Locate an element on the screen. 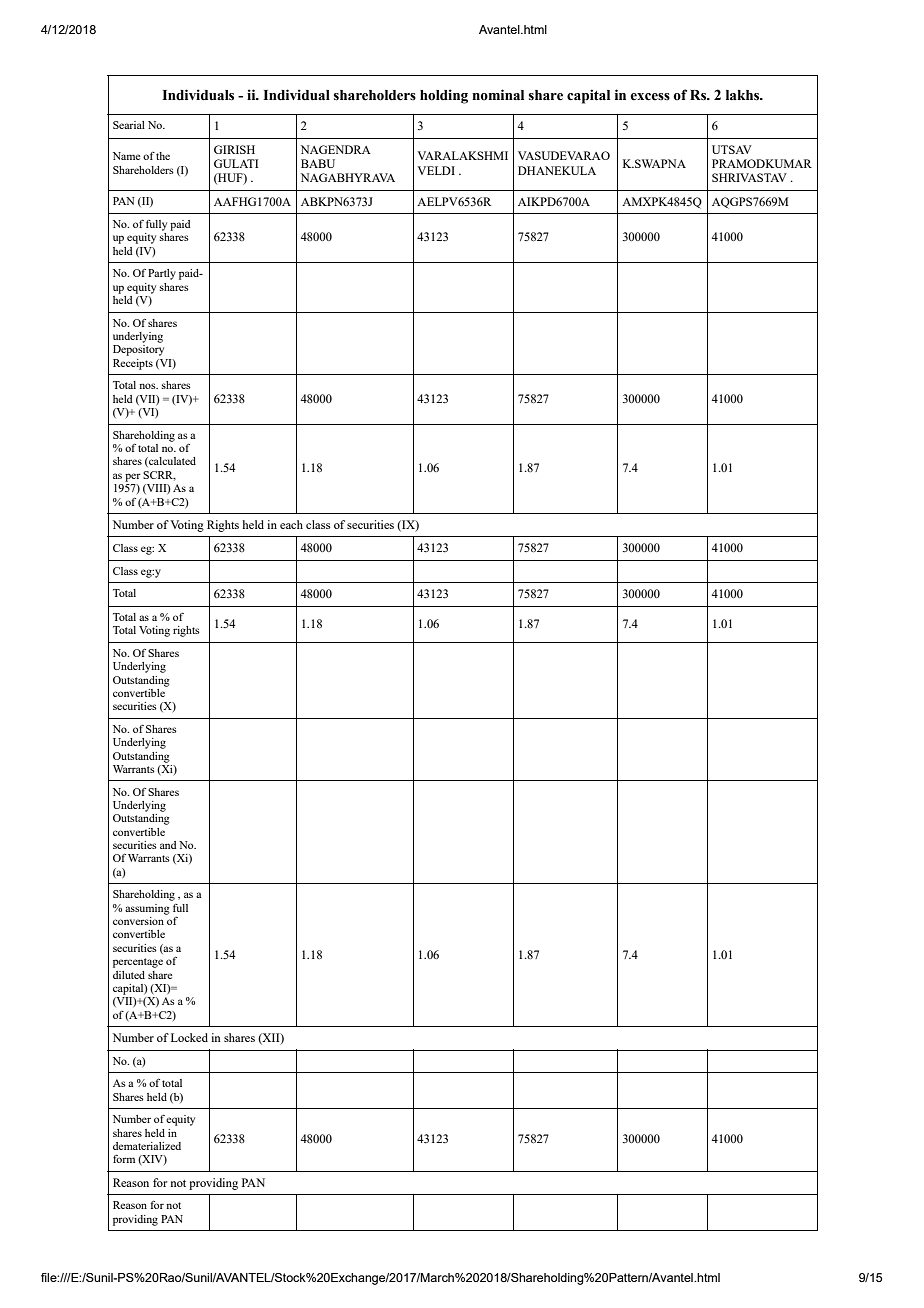 The width and height of the screenshot is (924, 1308). conversion is located at coordinates (139, 919).
